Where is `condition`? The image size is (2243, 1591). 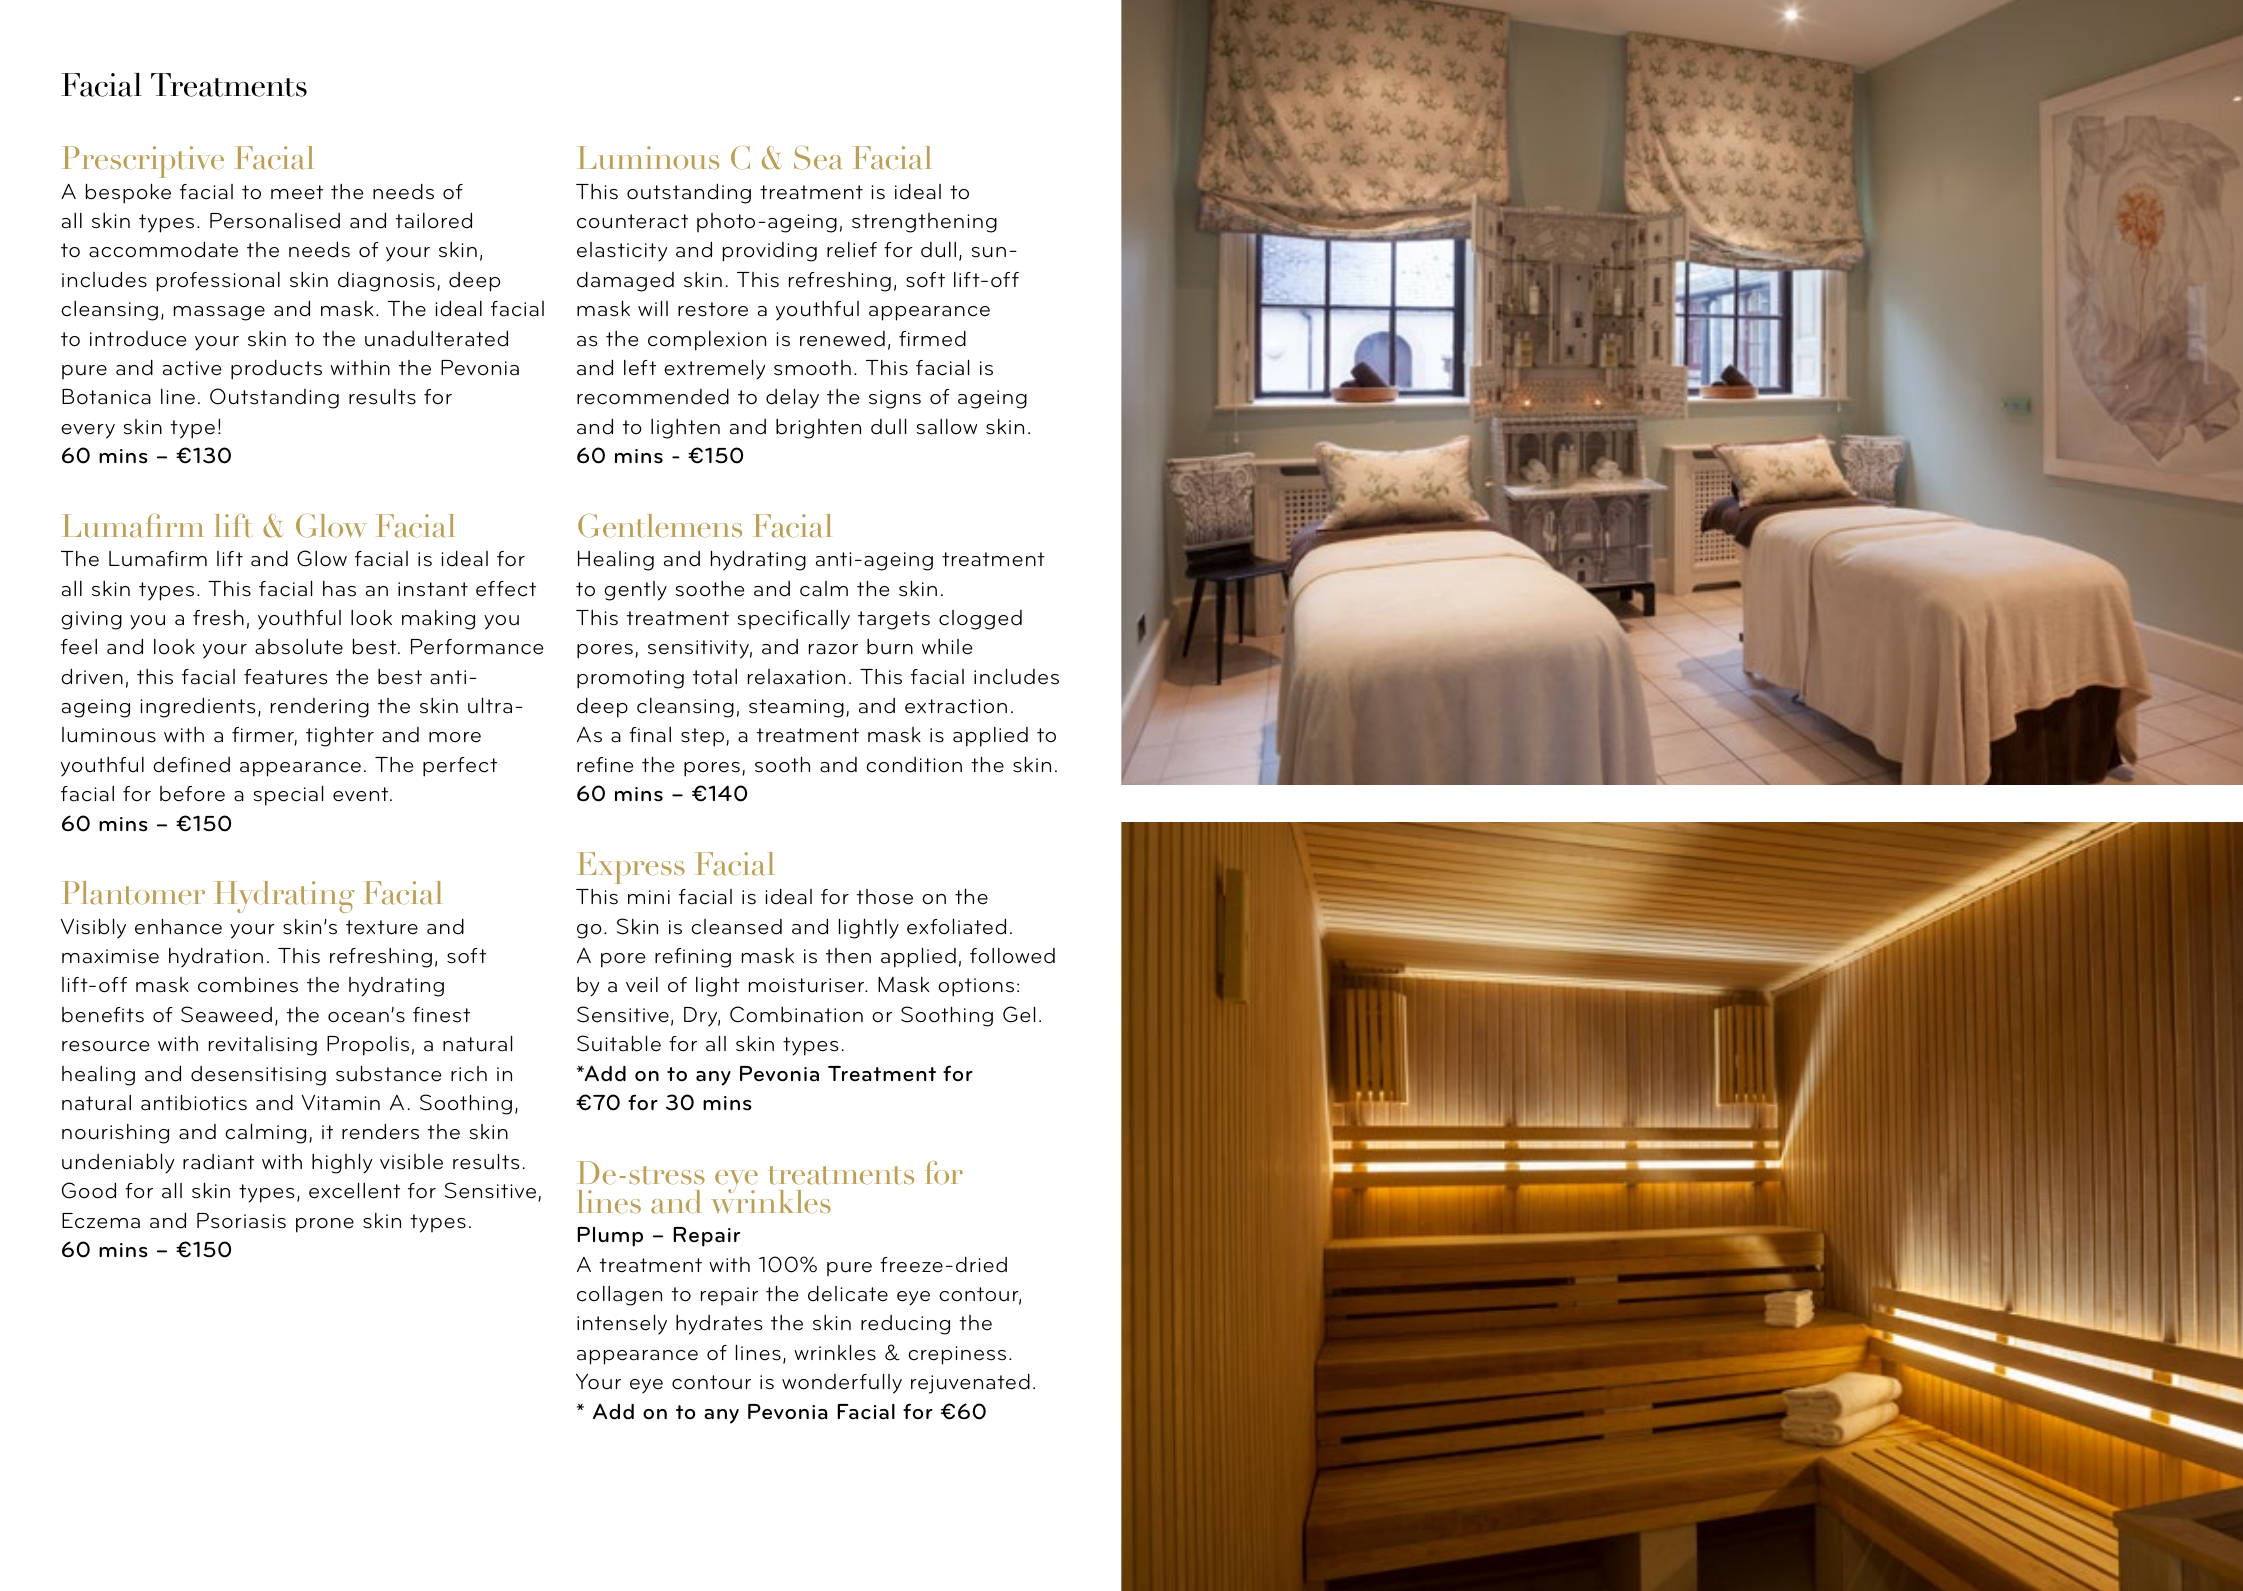
condition is located at coordinates (914, 765).
